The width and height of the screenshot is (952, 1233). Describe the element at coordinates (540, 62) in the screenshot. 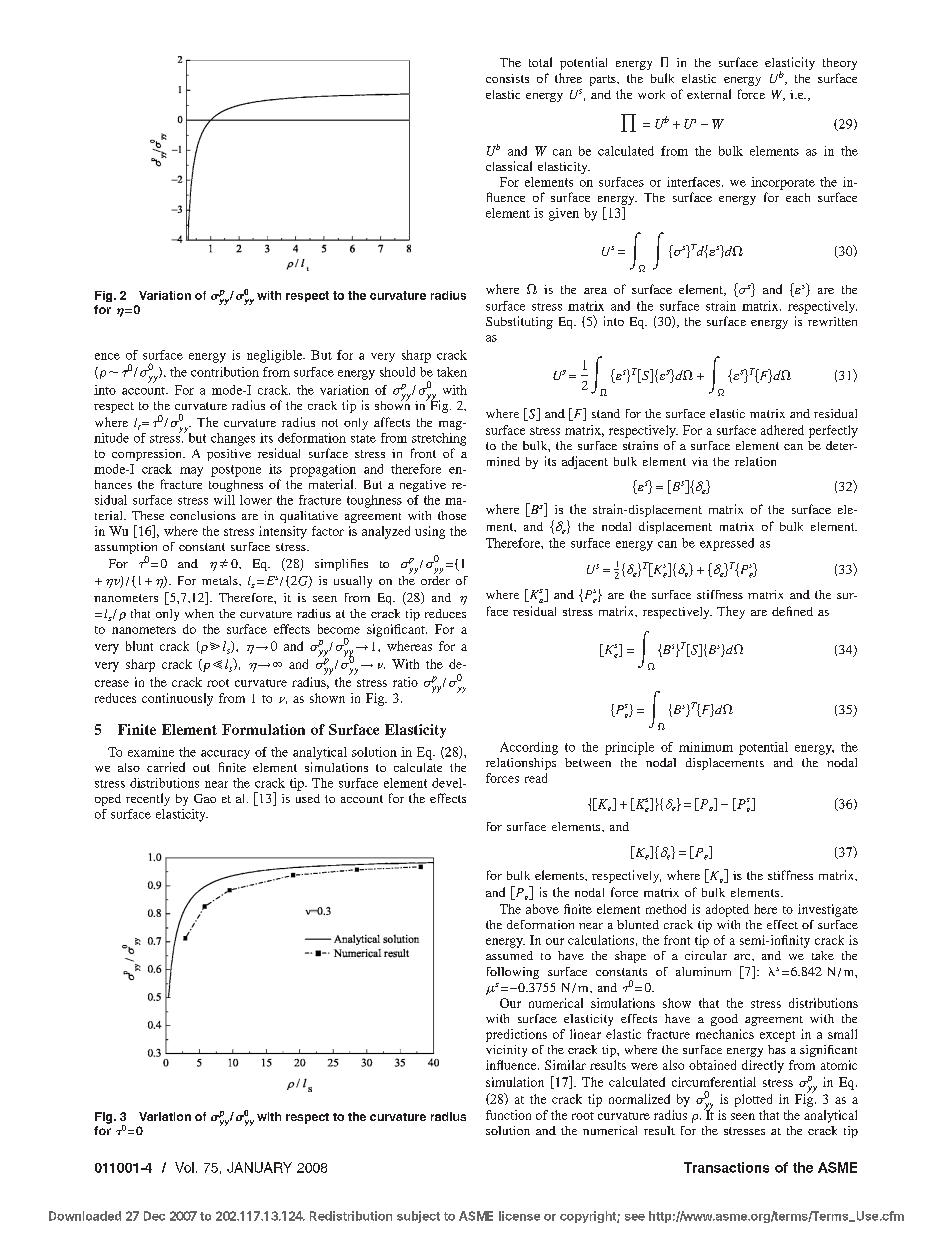

I see `total` at that location.
